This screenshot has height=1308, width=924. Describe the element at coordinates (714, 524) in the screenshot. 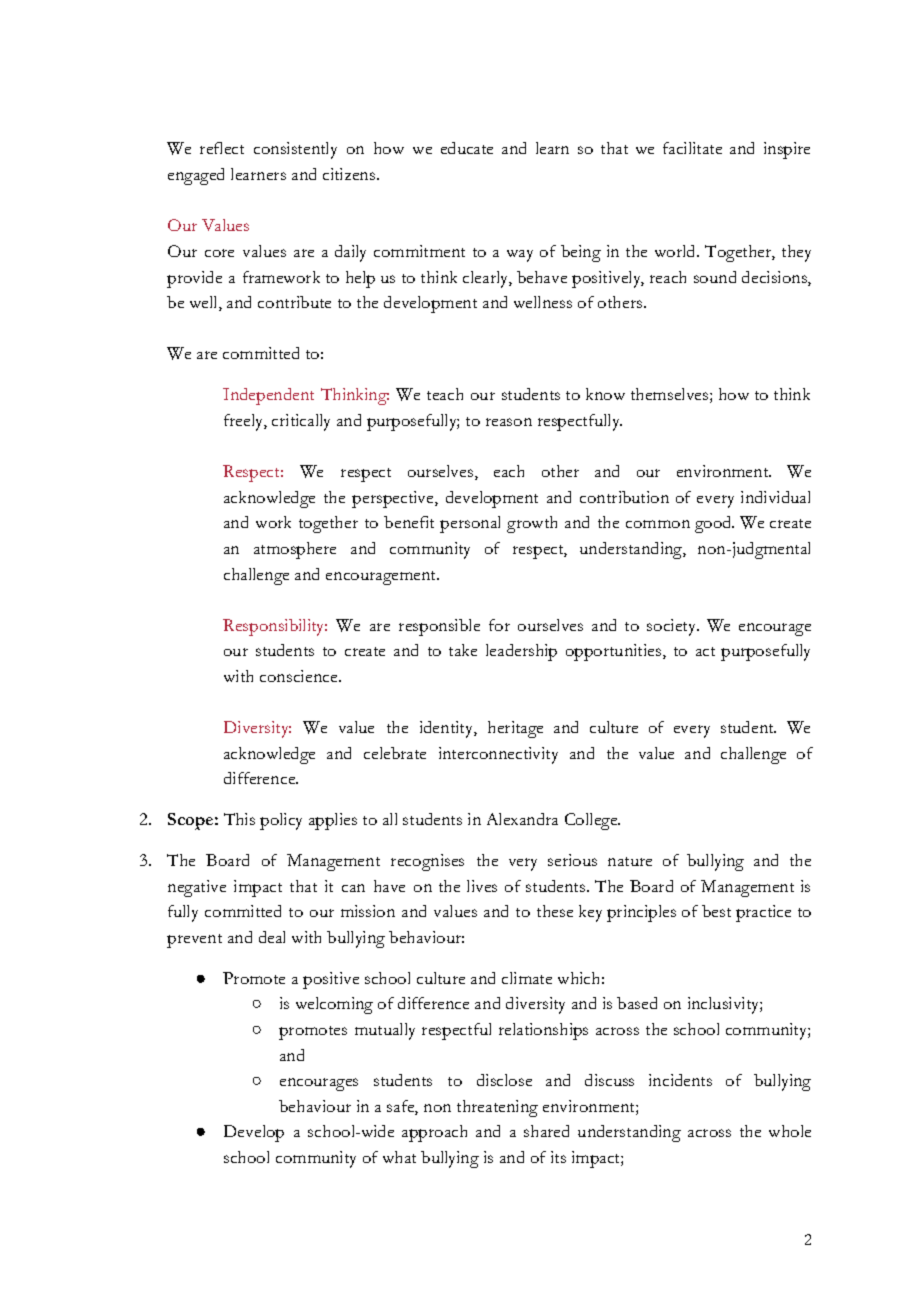

I see `good` at that location.
